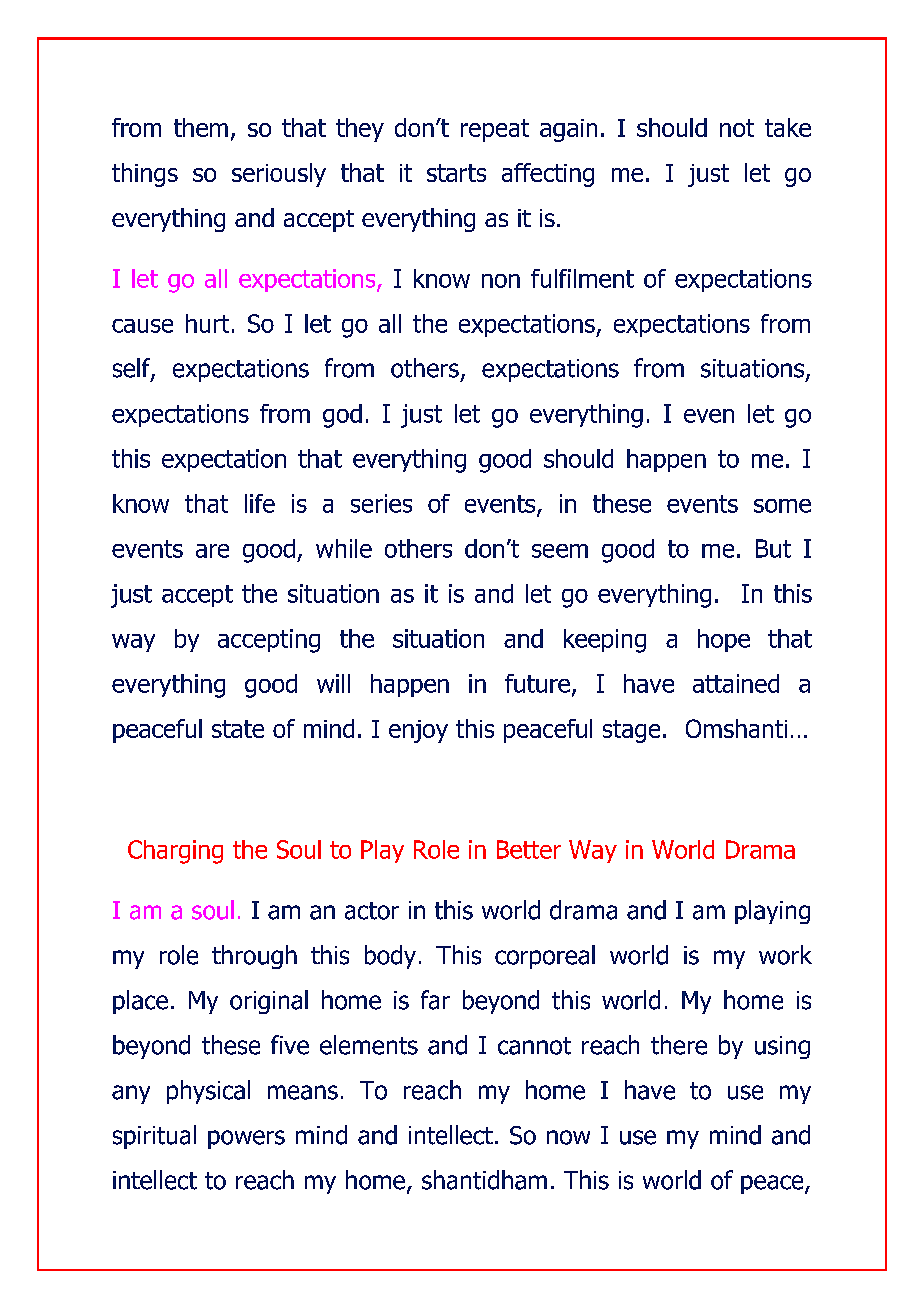 The width and height of the document is (924, 1308). I want to click on But, so click(773, 548).
